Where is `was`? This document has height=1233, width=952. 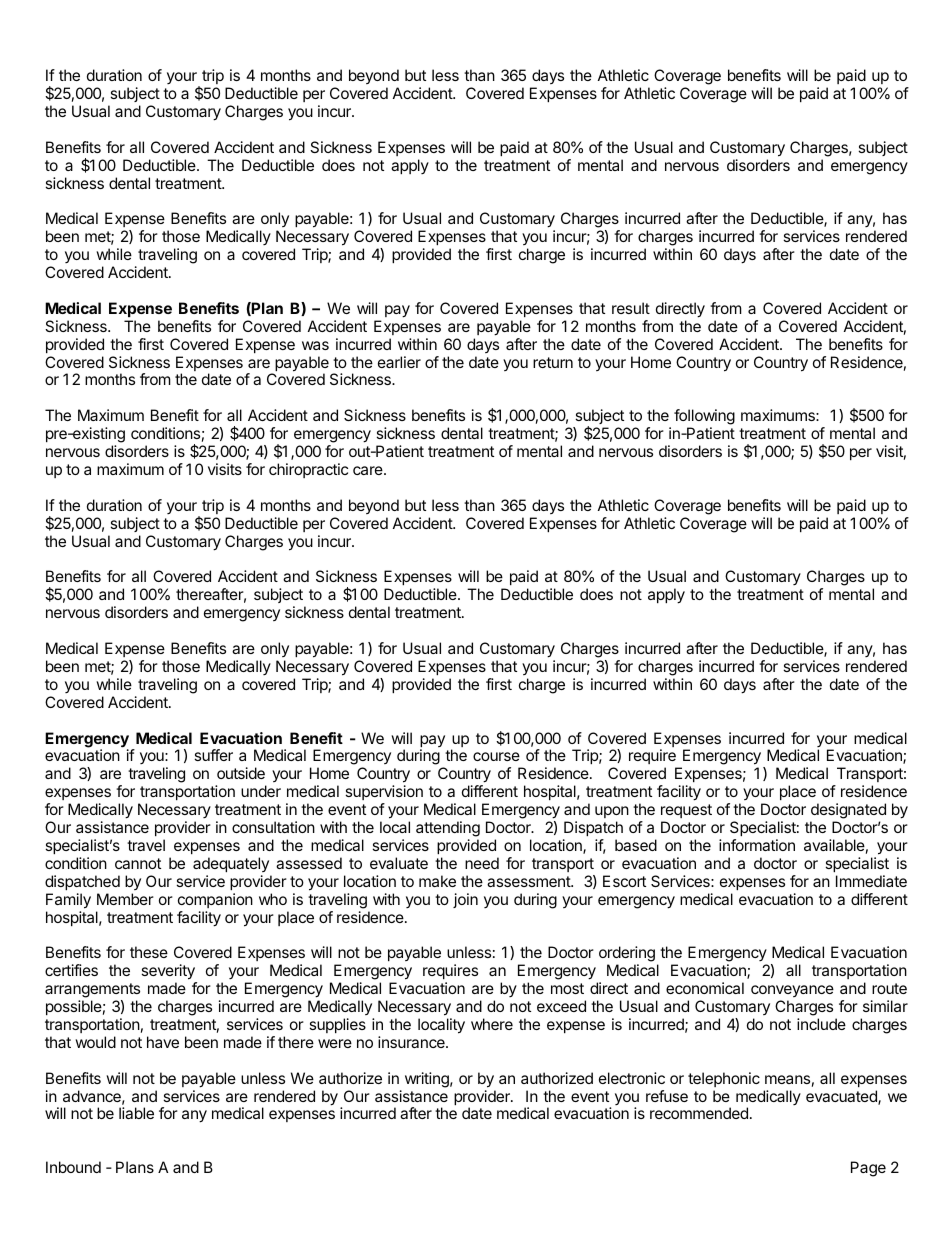 was is located at coordinates (315, 345).
